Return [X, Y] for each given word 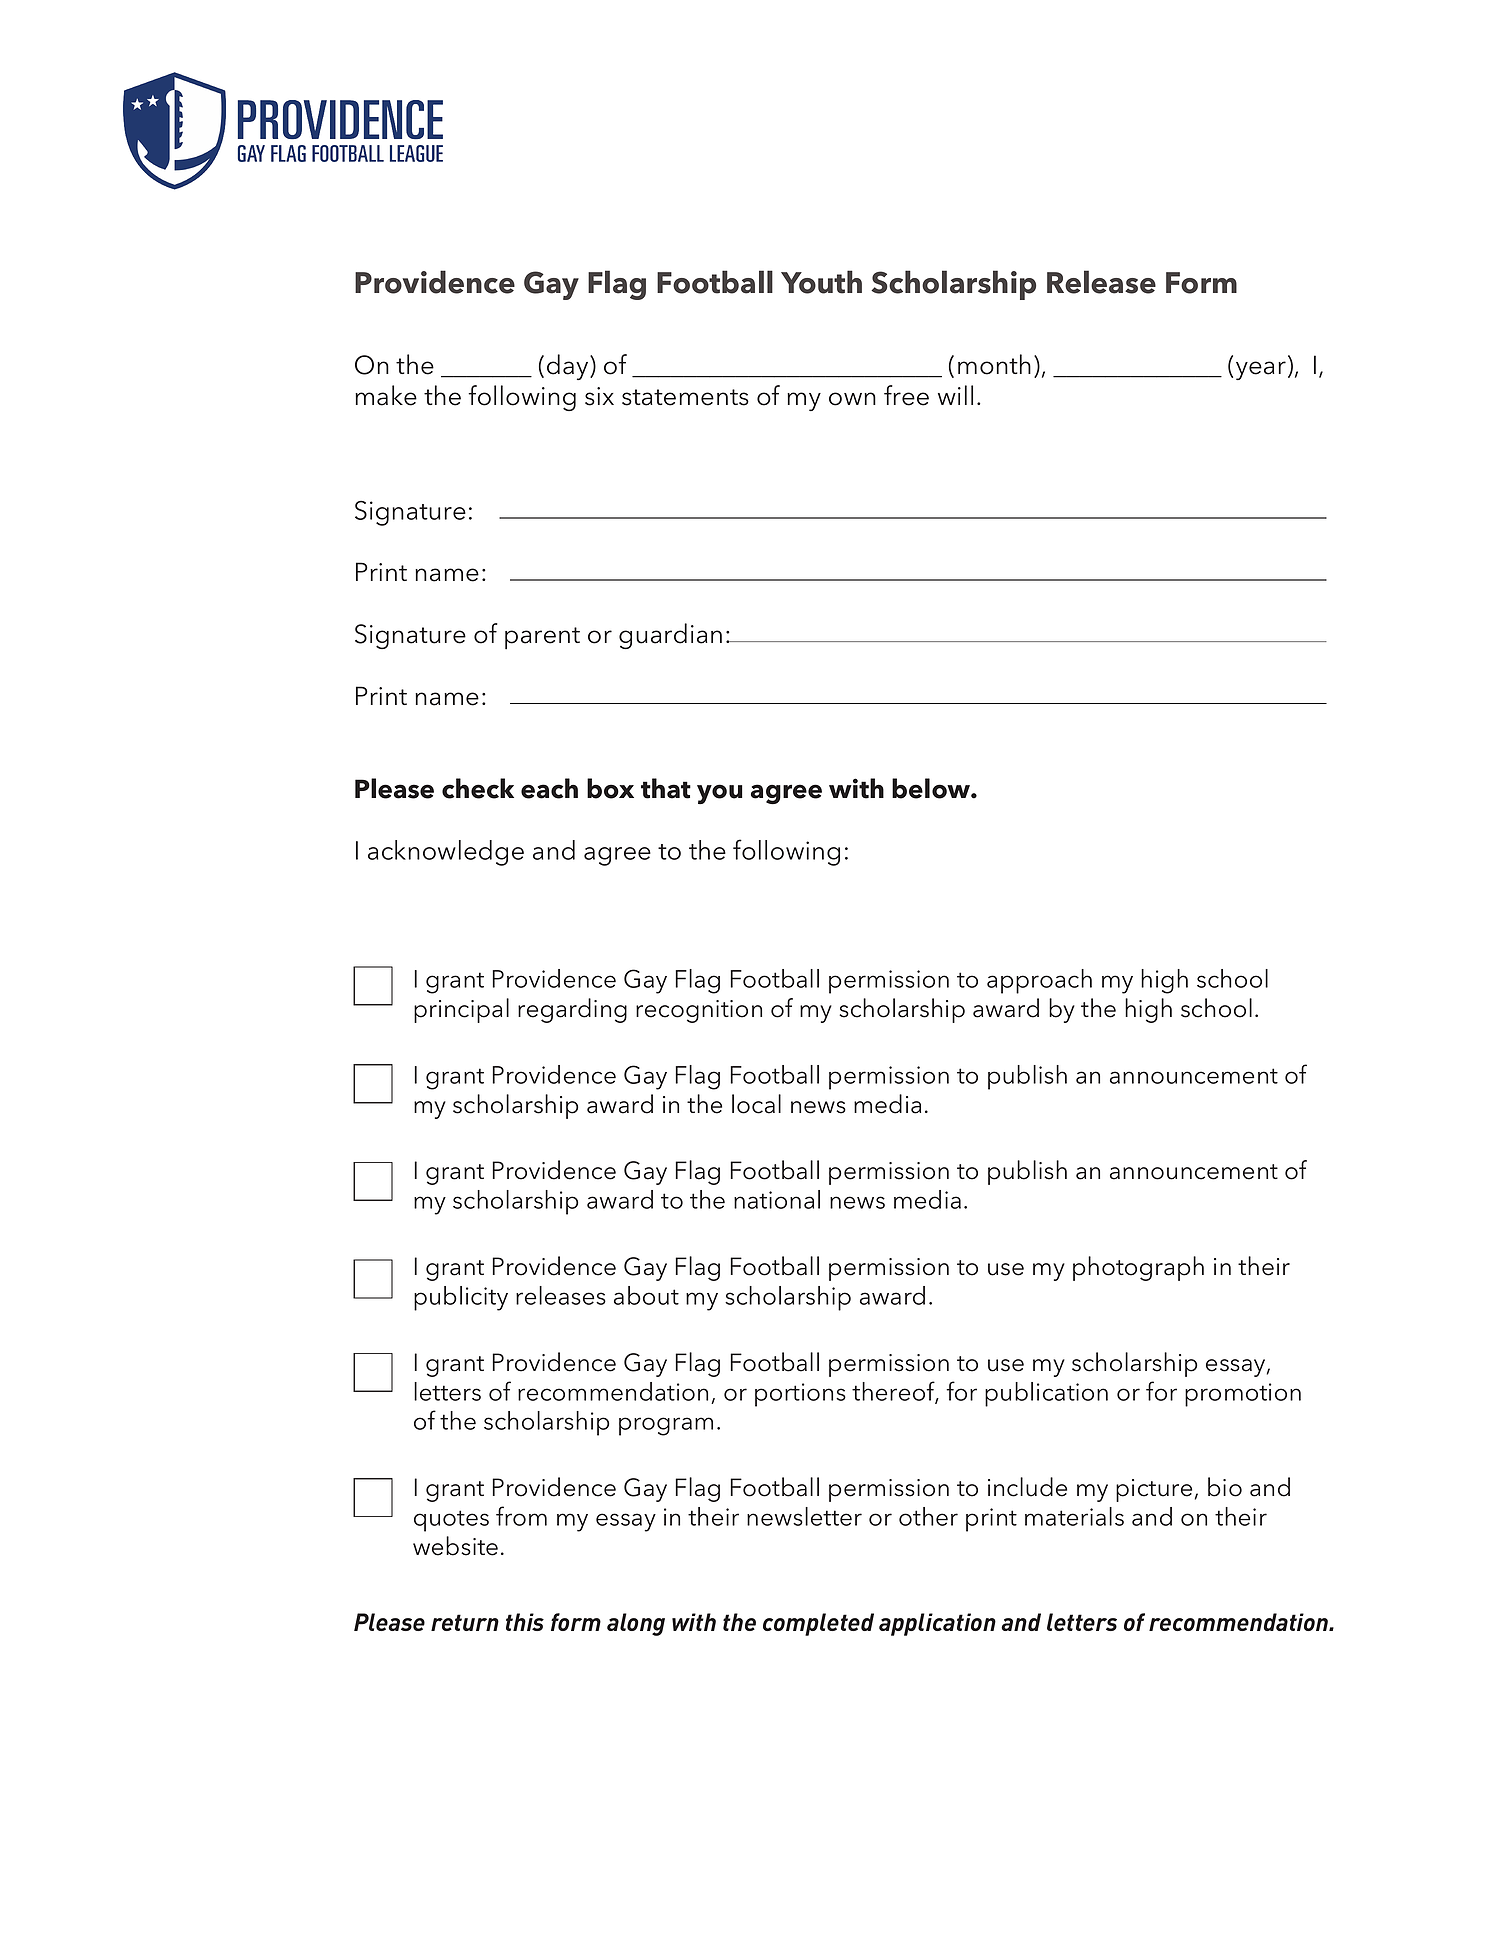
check [478, 788]
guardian [670, 636]
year [1261, 370]
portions [800, 1395]
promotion [1243, 1395]
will [955, 395]
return [465, 1622]
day [569, 367]
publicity [461, 1298]
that [666, 788]
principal [461, 1010]
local [756, 1104]
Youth [821, 282]
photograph [1138, 1268]
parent [542, 638]
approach [1039, 981]
